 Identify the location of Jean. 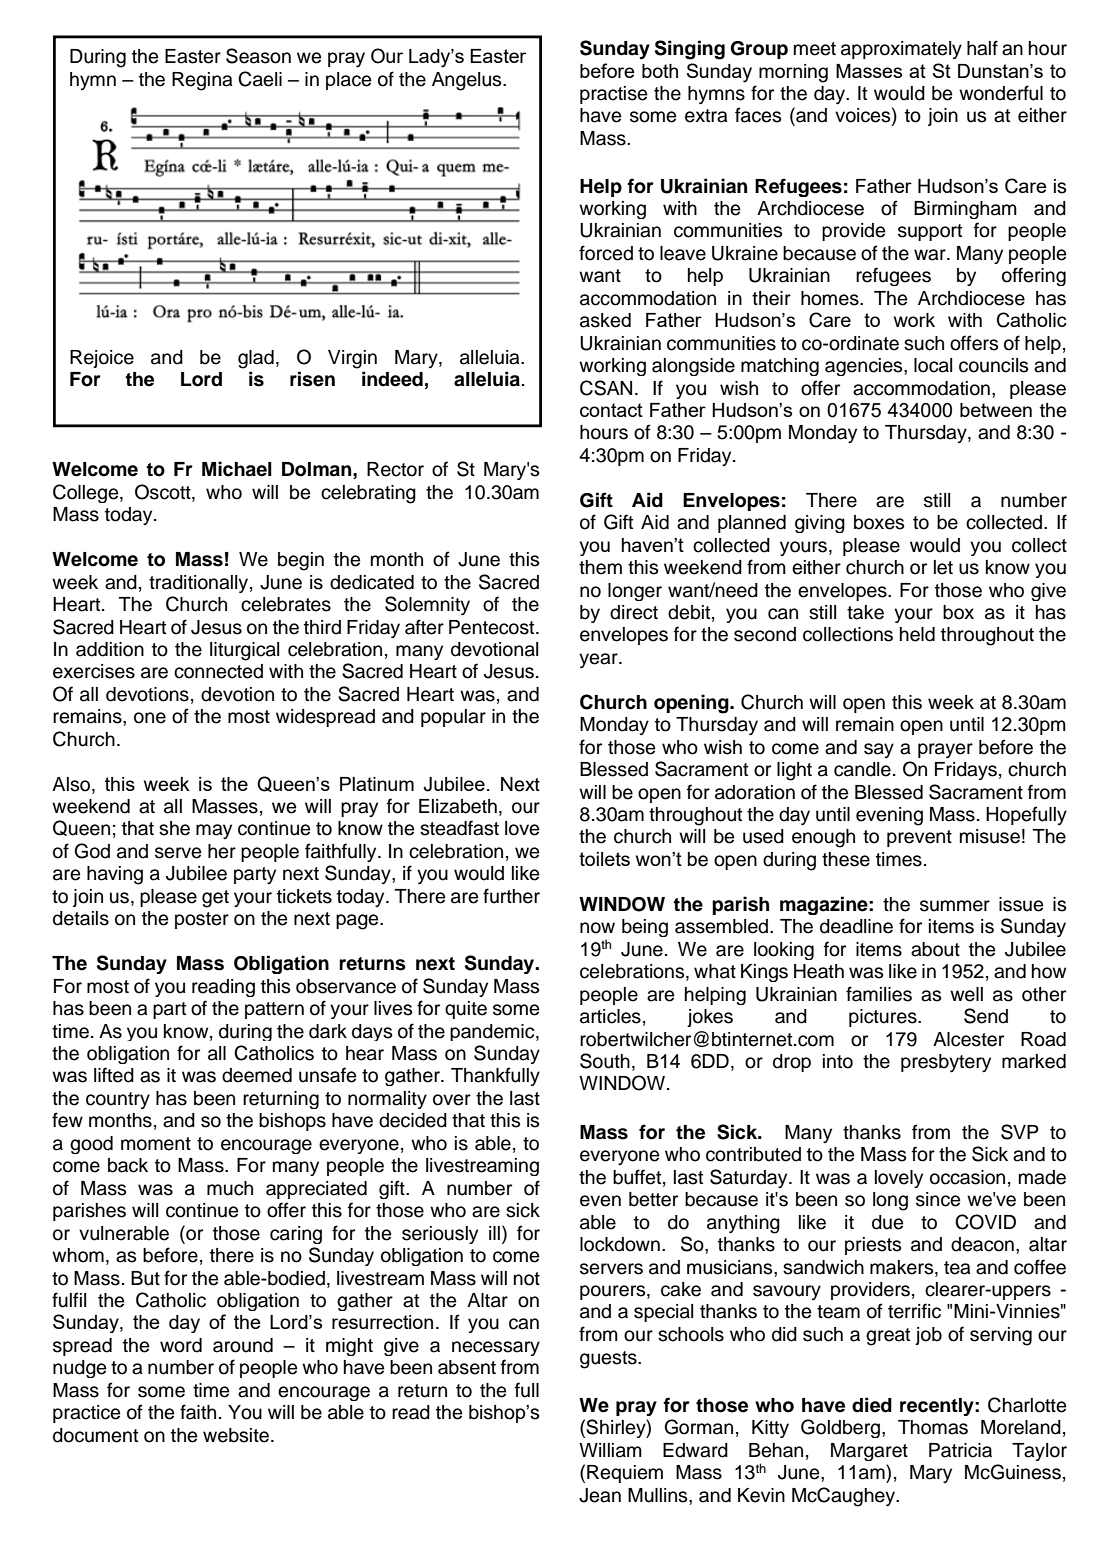
(600, 1495).
